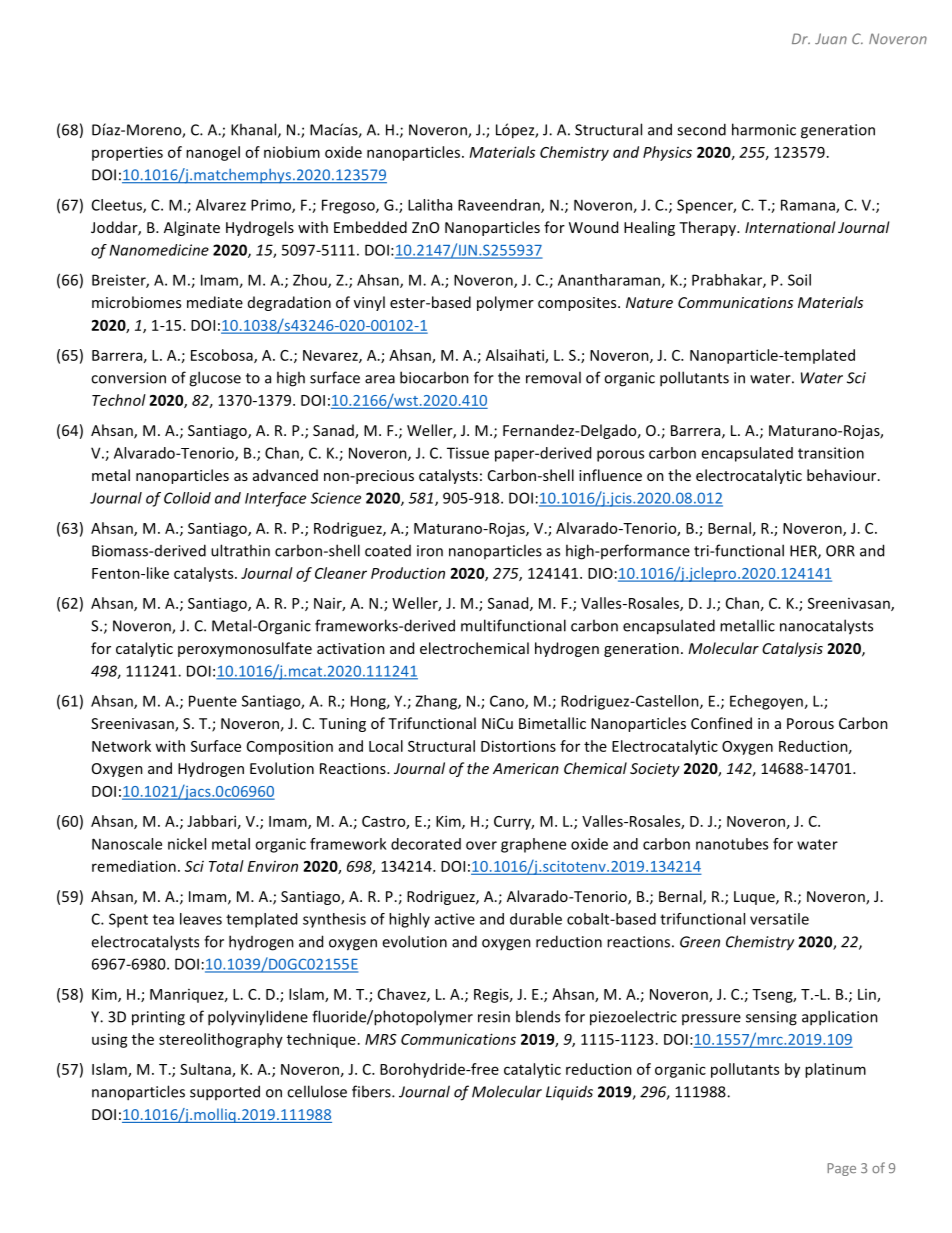  What do you see at coordinates (732, 844) in the document?
I see `nanotubes` at bounding box center [732, 844].
